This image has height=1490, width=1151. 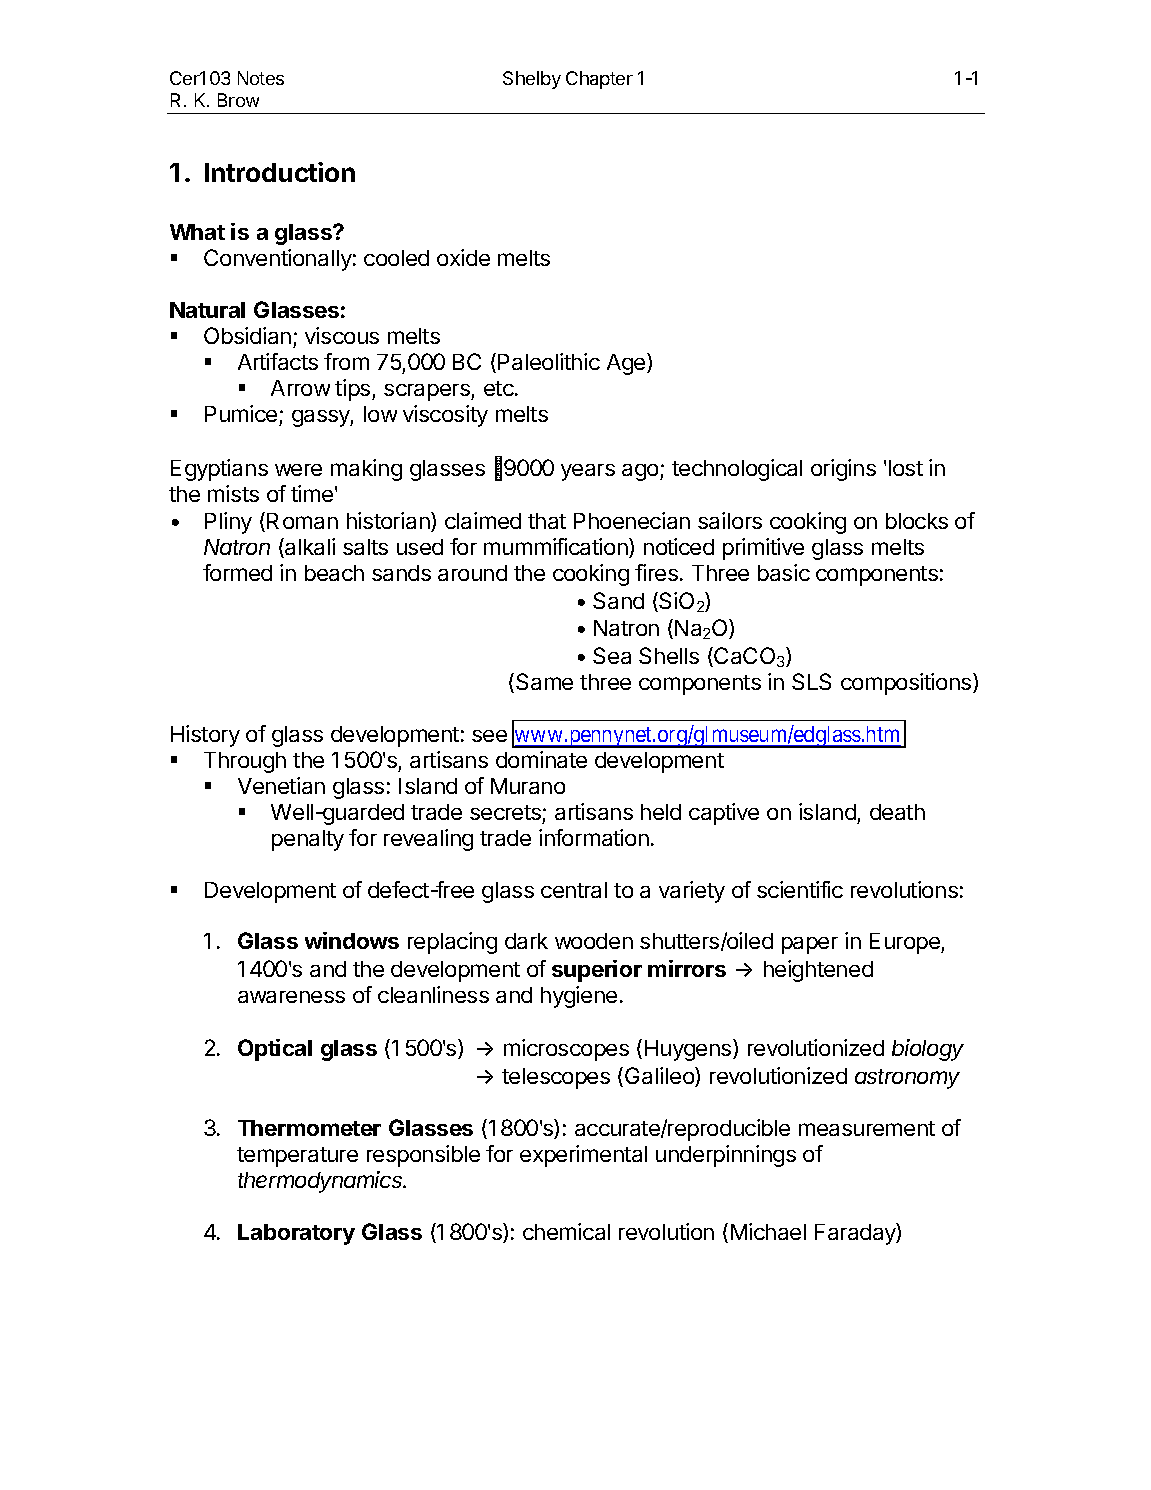 I want to click on thermodynamics, so click(x=322, y=1182).
